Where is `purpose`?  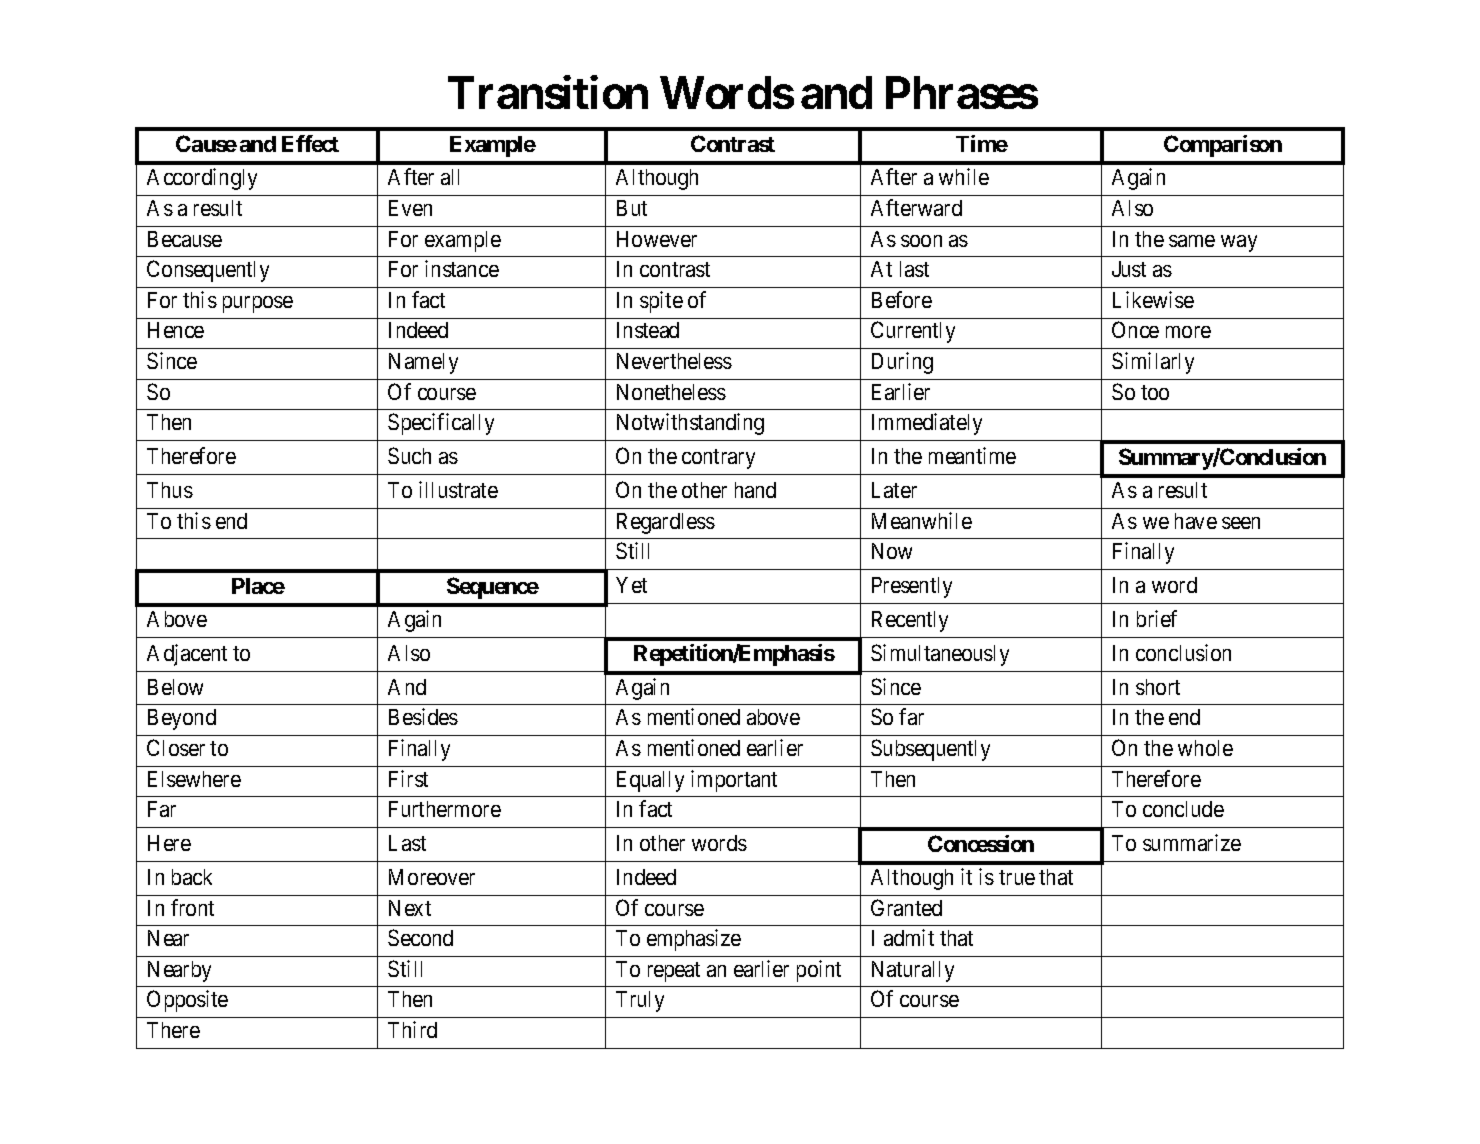
purpose is located at coordinates (258, 304).
